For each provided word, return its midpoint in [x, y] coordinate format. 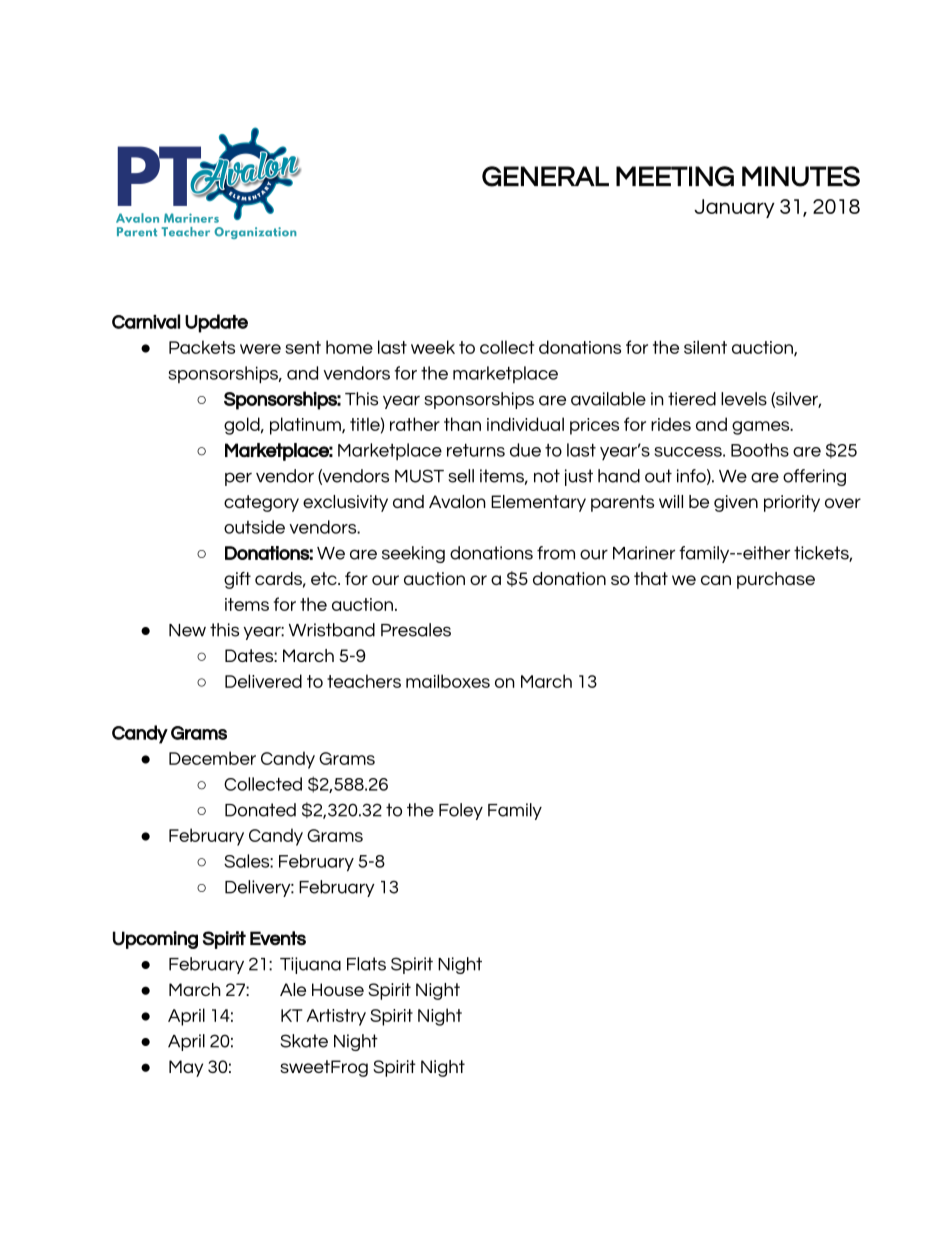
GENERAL [545, 176]
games [762, 428]
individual [525, 424]
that [651, 578]
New [187, 630]
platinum [306, 426]
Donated [260, 810]
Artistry [336, 1017]
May [186, 1068]
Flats [366, 964]
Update [216, 323]
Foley [461, 811]
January [734, 208]
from [556, 553]
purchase [776, 580]
